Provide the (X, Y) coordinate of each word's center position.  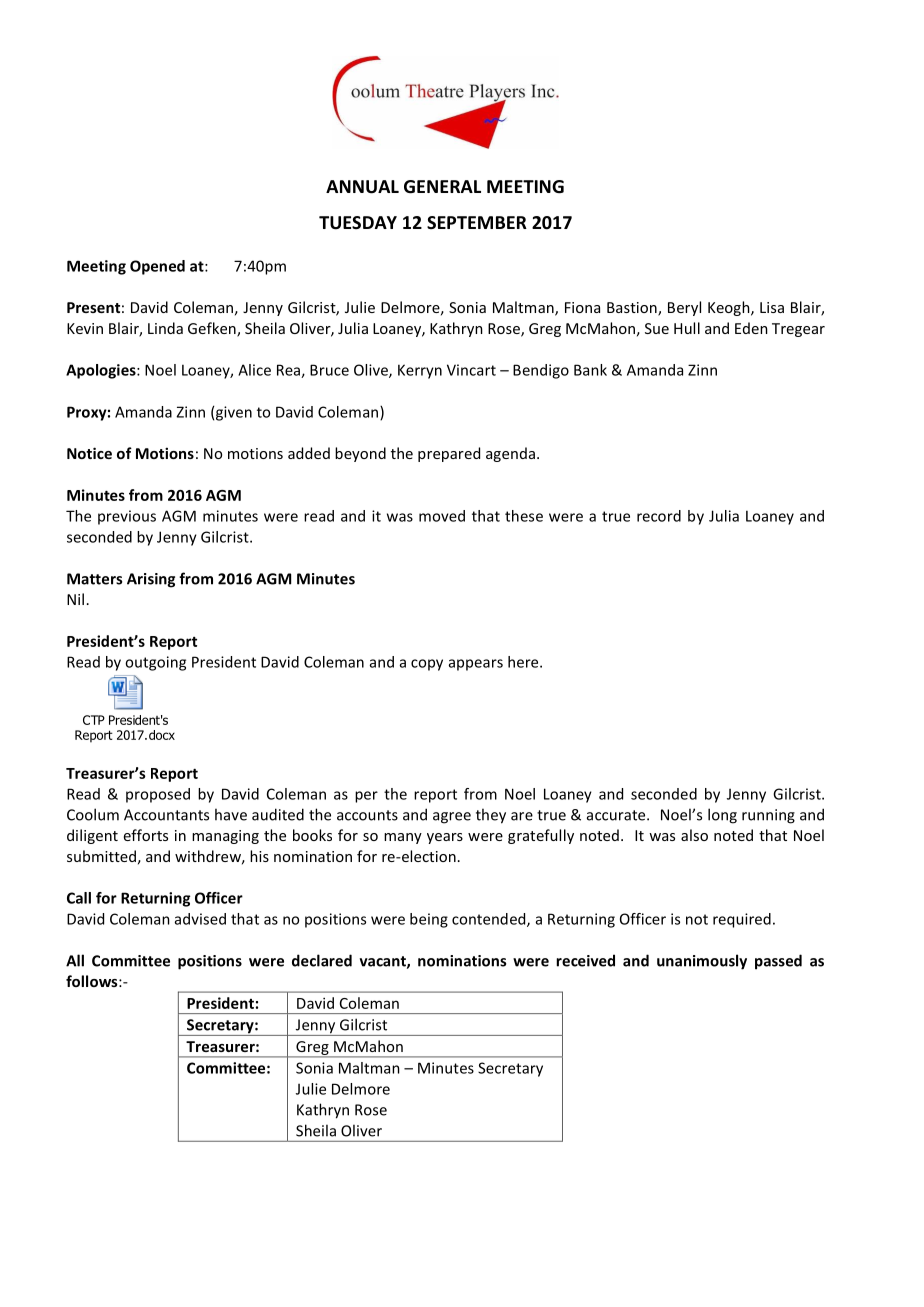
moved (442, 516)
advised (200, 919)
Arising (151, 580)
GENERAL (442, 187)
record (659, 516)
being (429, 920)
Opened (157, 267)
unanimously (702, 962)
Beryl (684, 308)
